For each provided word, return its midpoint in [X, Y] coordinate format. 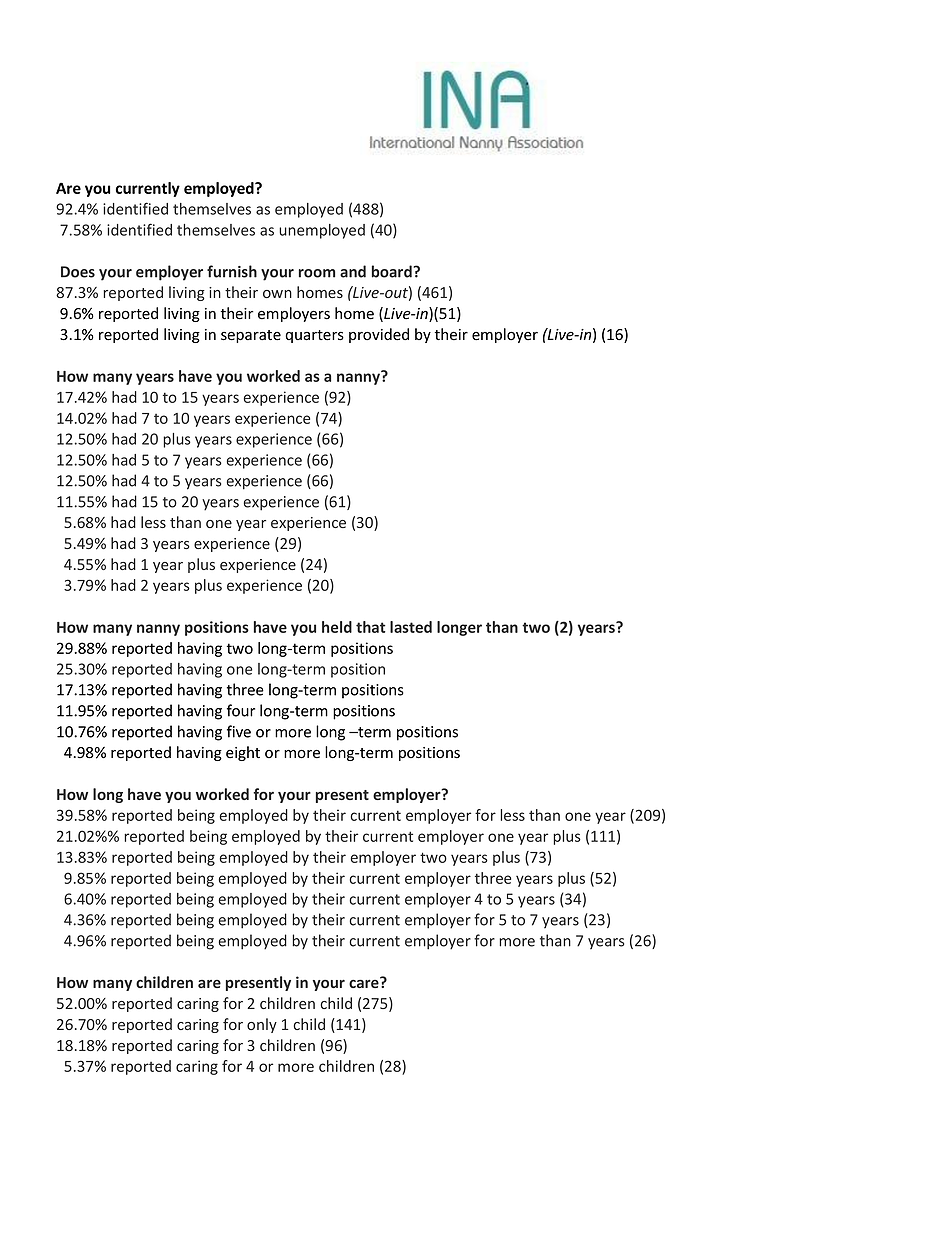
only [262, 1025]
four [241, 710]
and [353, 271]
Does [78, 272]
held [337, 627]
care [365, 983]
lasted [411, 627]
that [371, 627]
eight [243, 753]
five [239, 731]
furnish [232, 271]
